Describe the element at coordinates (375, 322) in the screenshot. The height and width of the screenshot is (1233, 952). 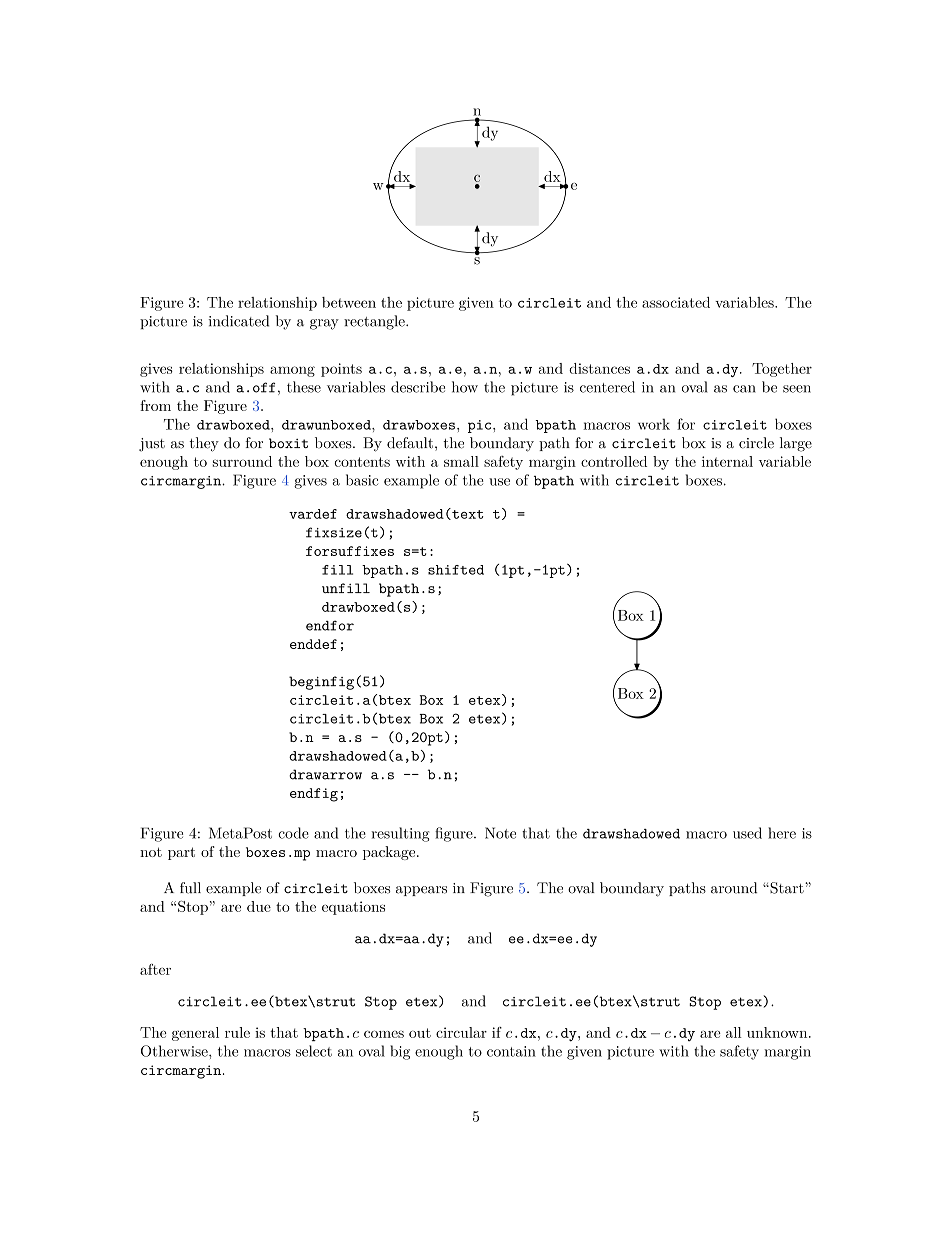
I see `rectangle` at that location.
